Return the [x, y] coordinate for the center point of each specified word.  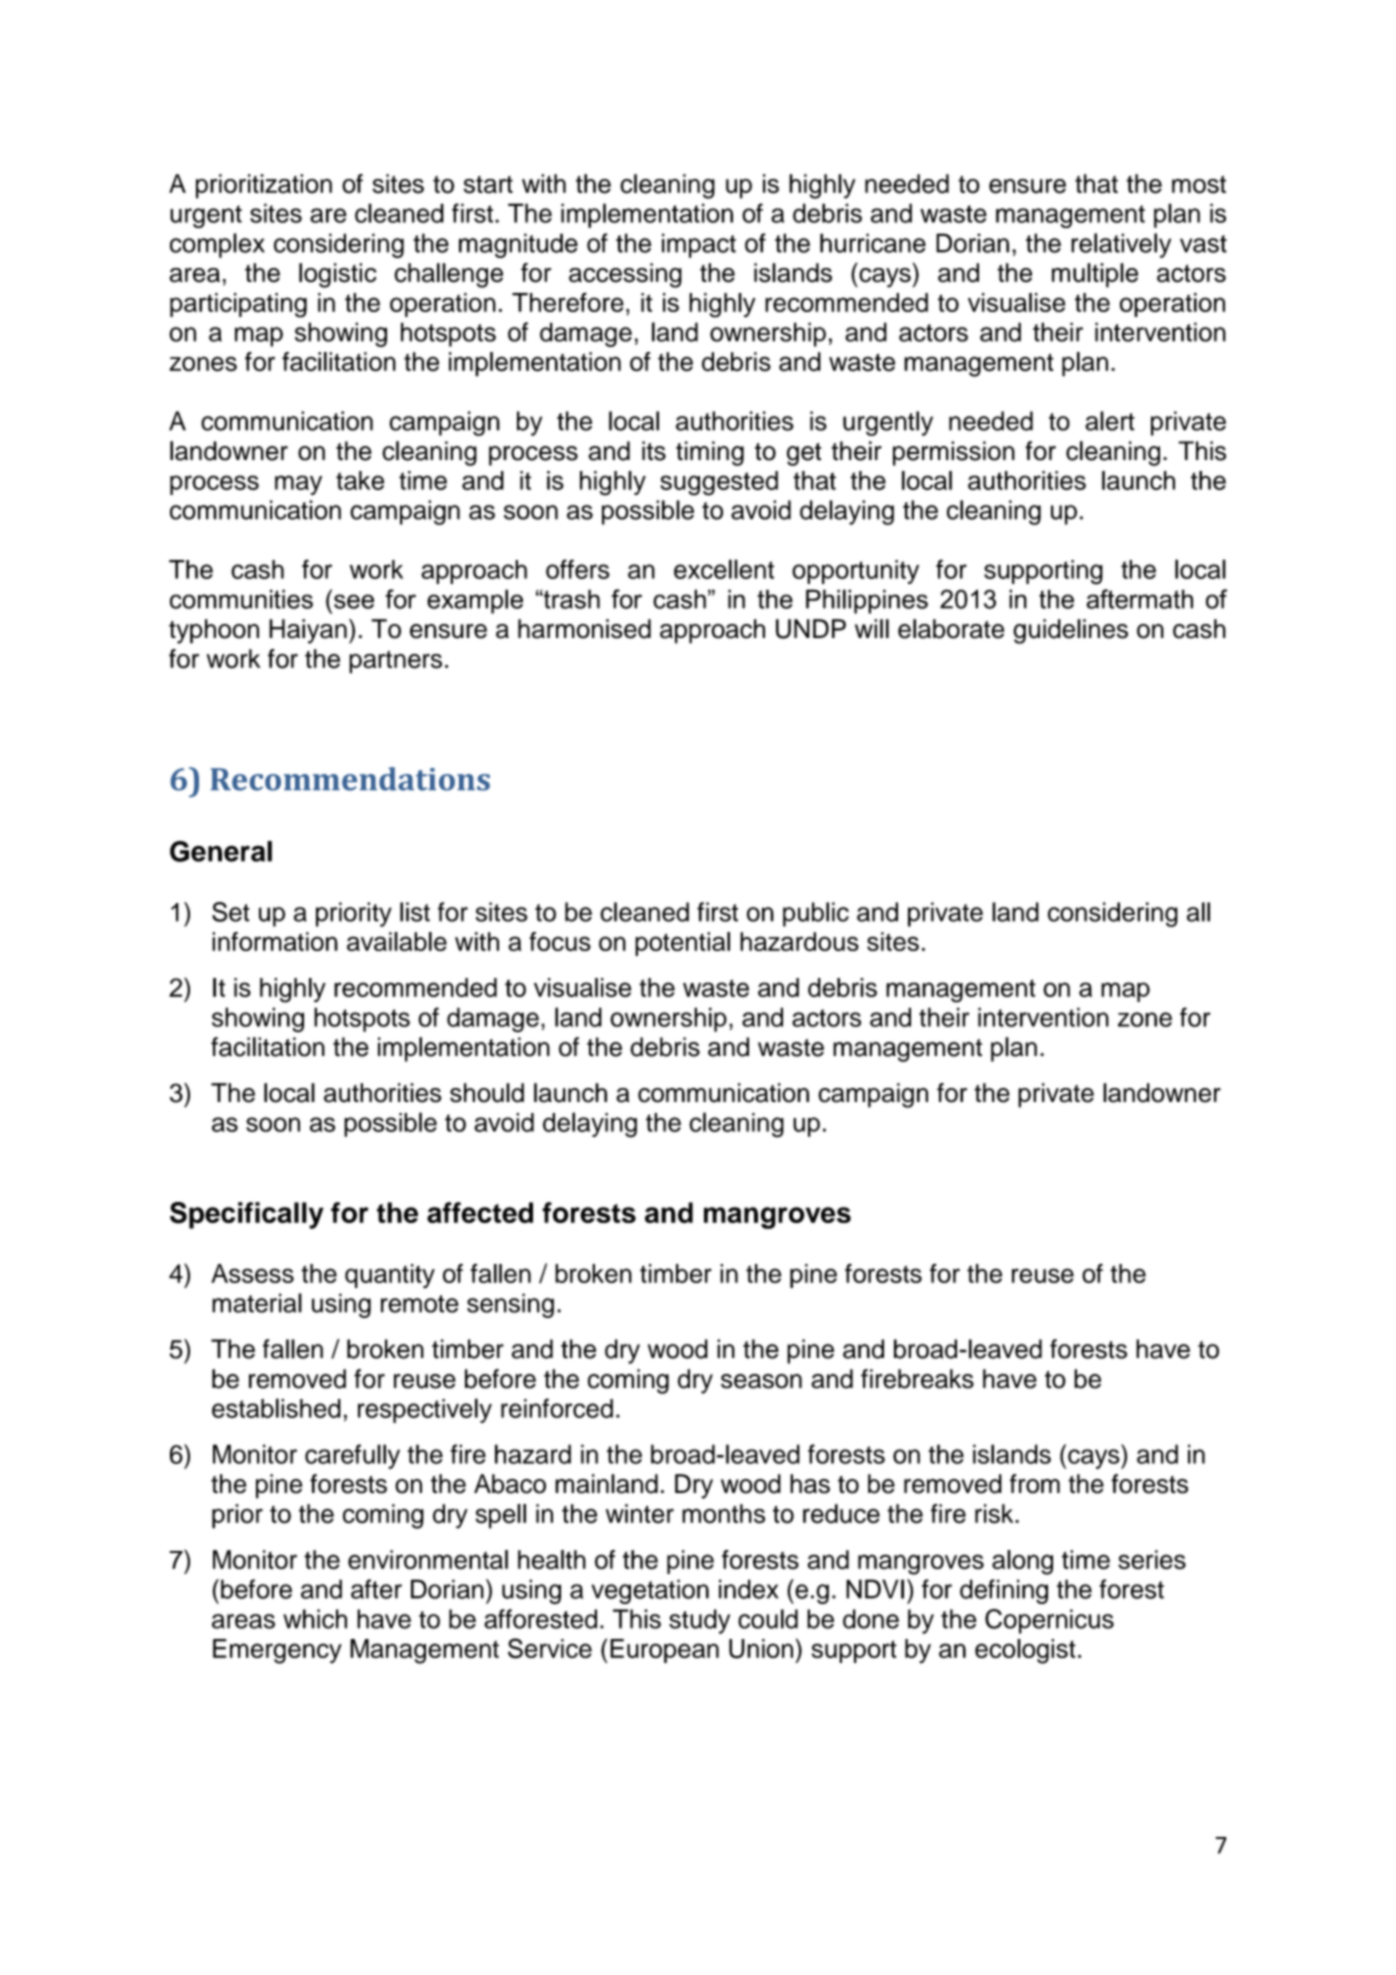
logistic [338, 275]
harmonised [584, 629]
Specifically [247, 1215]
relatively [1121, 245]
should [487, 1093]
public [816, 914]
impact [699, 245]
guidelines [1070, 631]
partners [395, 662]
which [315, 1619]
